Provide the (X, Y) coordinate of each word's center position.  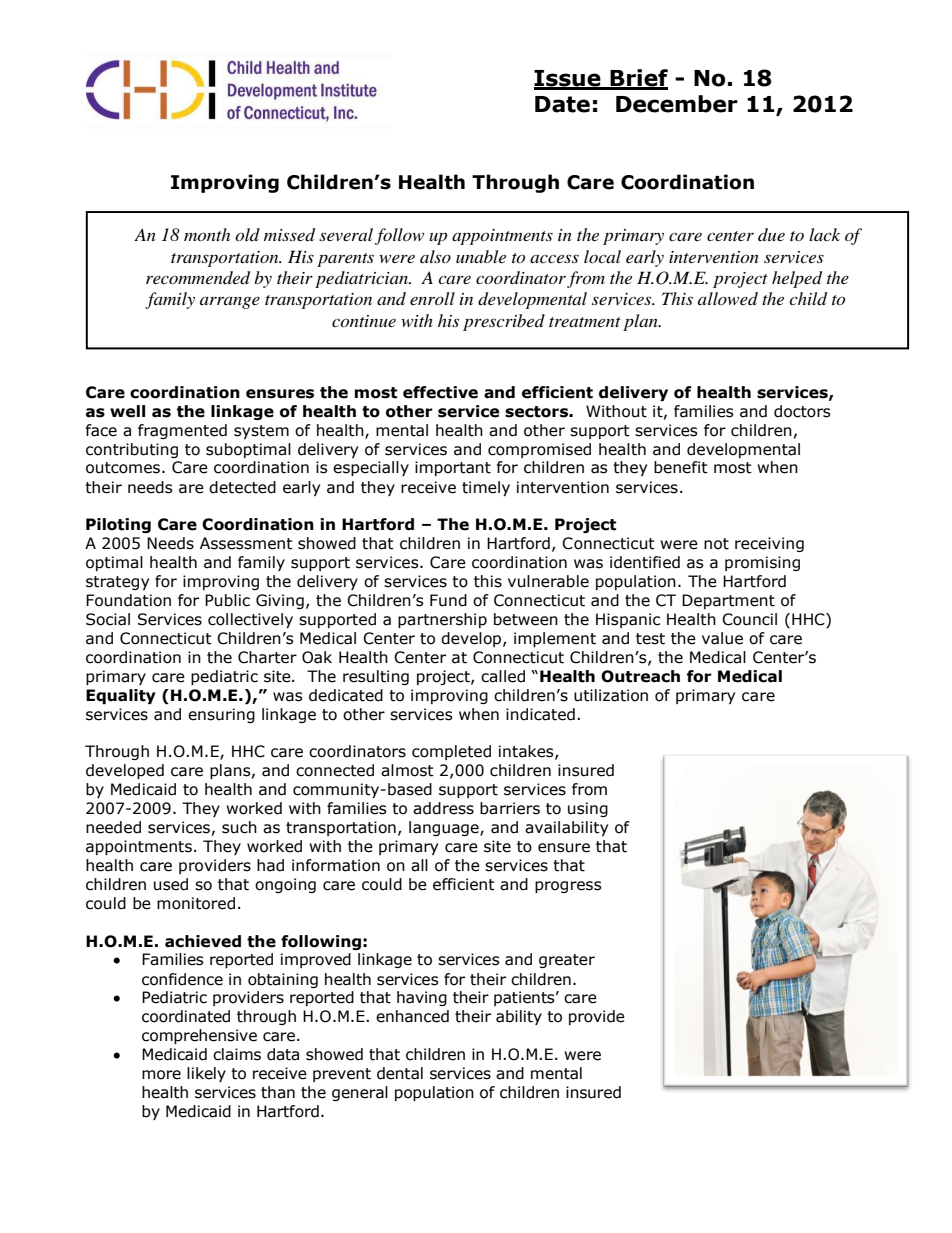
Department (728, 601)
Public (227, 600)
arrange (230, 303)
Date (562, 104)
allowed (728, 298)
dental (400, 1073)
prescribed (504, 322)
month (207, 234)
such (239, 827)
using (588, 809)
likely (206, 1074)
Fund (448, 600)
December (677, 104)
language (445, 828)
